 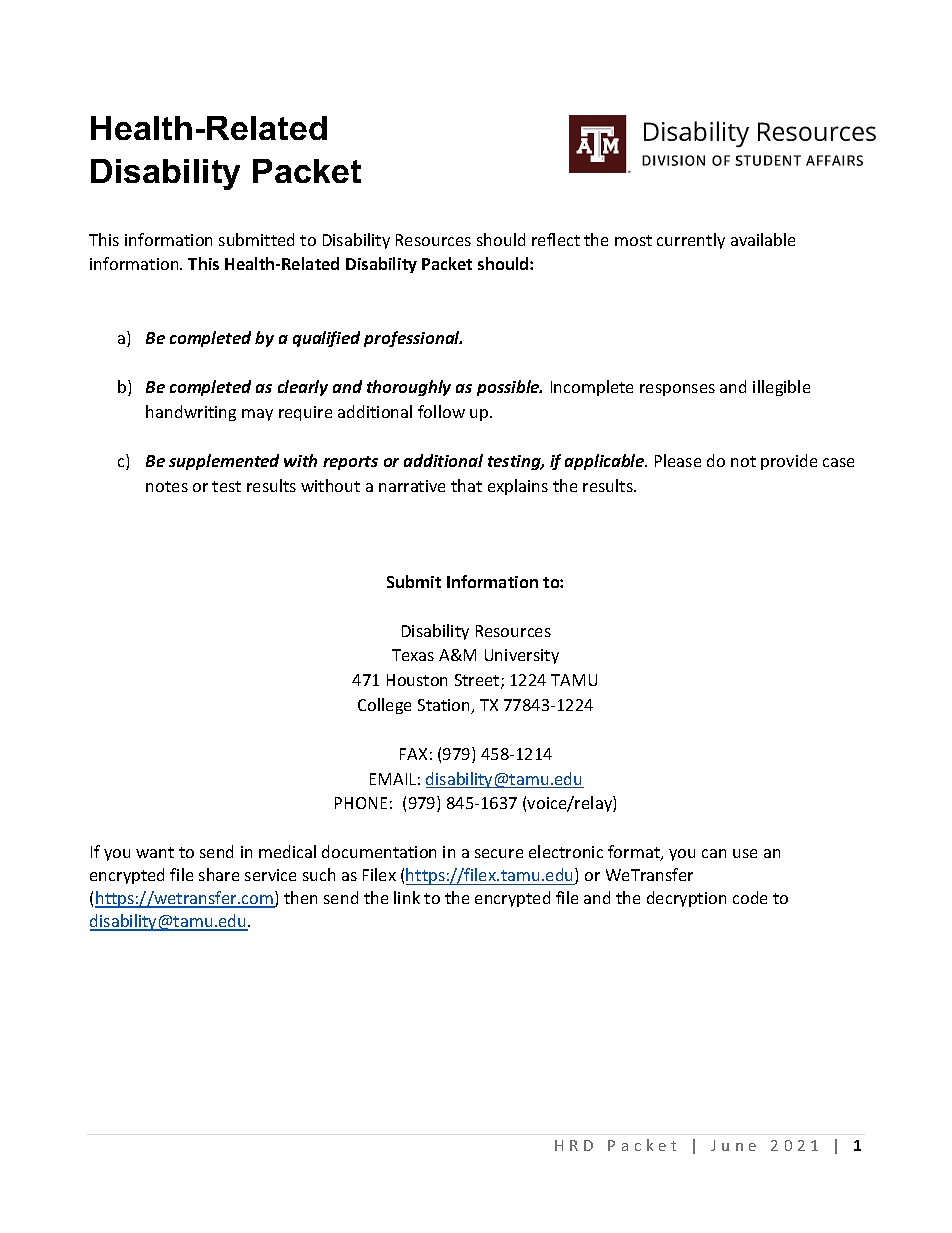 What do you see at coordinates (478, 681) in the screenshot?
I see `Street` at bounding box center [478, 681].
